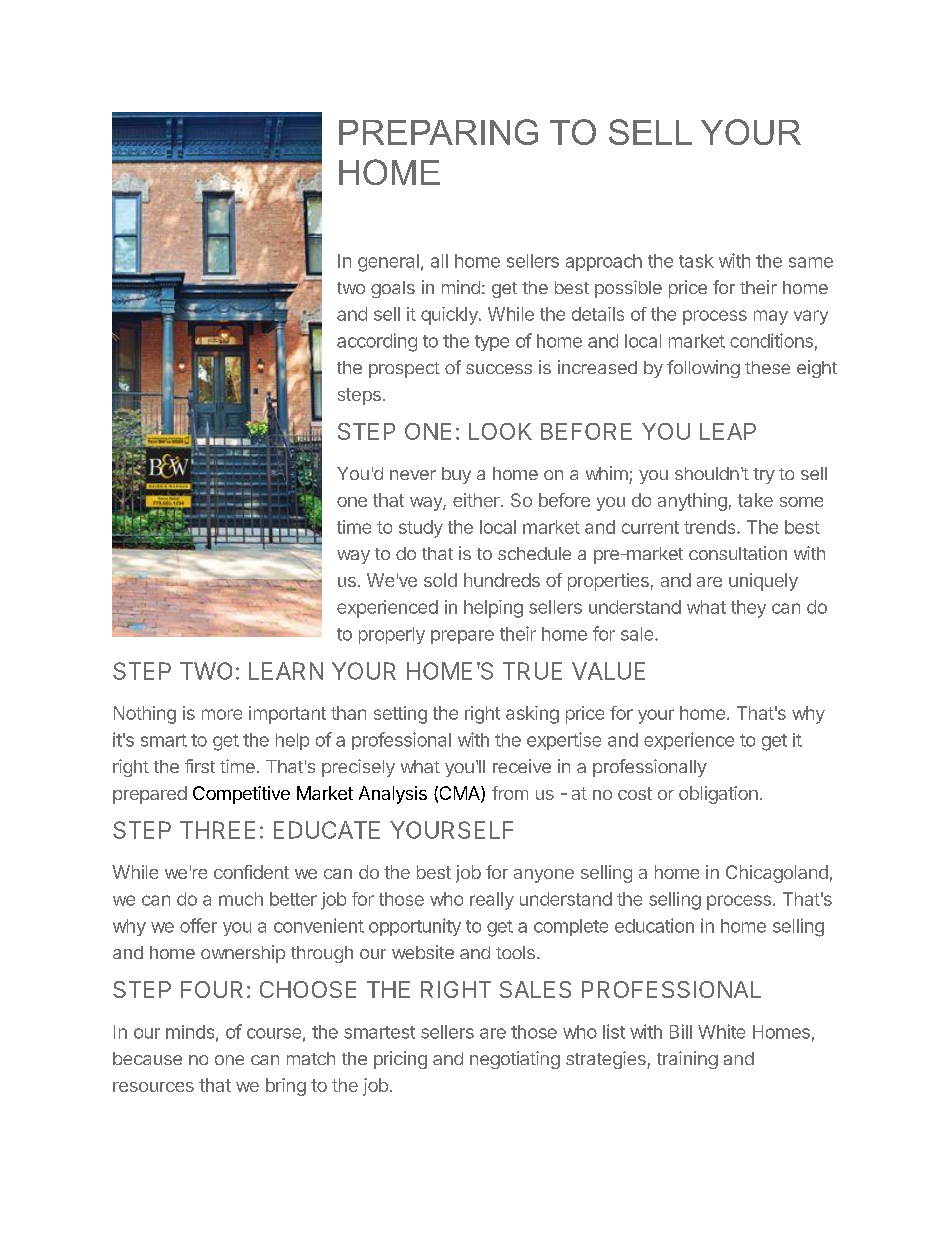 The width and height of the image is (952, 1233). I want to click on White, so click(721, 1031).
